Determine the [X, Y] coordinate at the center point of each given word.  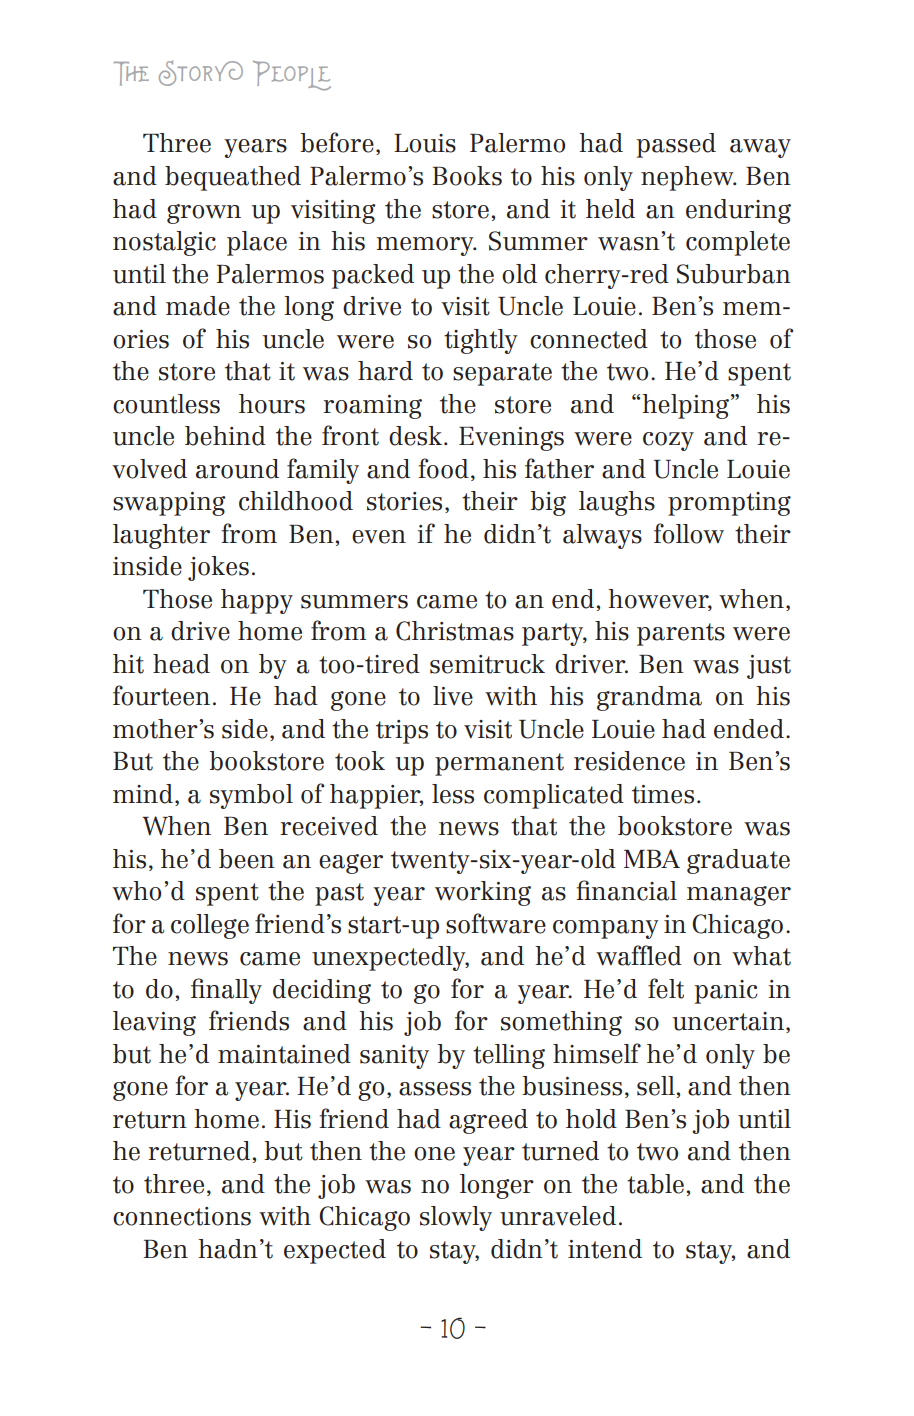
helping [687, 406]
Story [201, 73]
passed [676, 145]
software [496, 923]
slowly [456, 1218]
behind [225, 436]
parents [681, 634]
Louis [425, 143]
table [655, 1184]
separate [502, 374]
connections [182, 1216]
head [181, 664]
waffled [639, 955]
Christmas [455, 631]
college [210, 926]
